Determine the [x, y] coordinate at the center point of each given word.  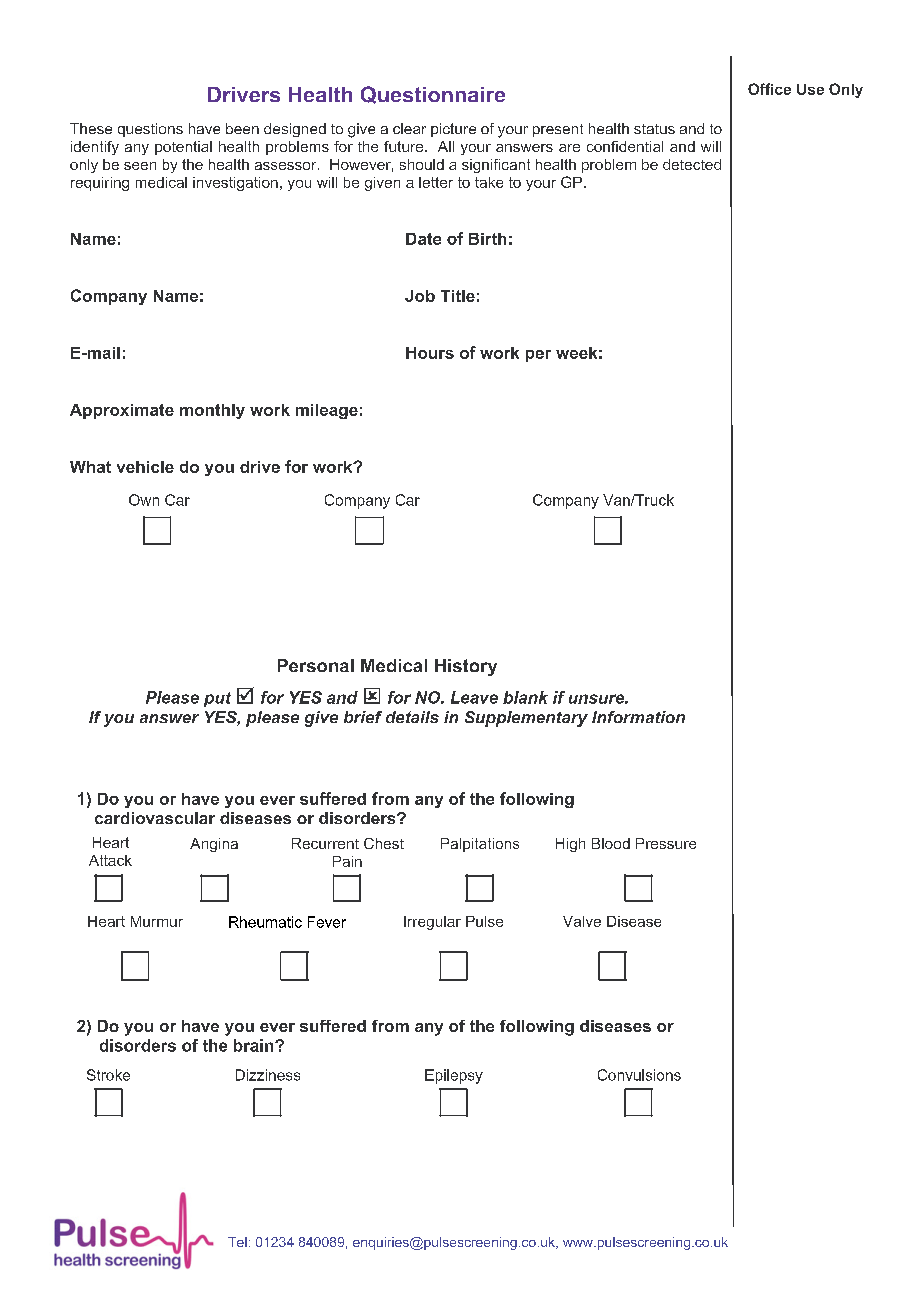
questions [150, 130]
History [466, 667]
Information [638, 717]
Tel [237, 1242]
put [217, 699]
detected [692, 164]
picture [453, 130]
